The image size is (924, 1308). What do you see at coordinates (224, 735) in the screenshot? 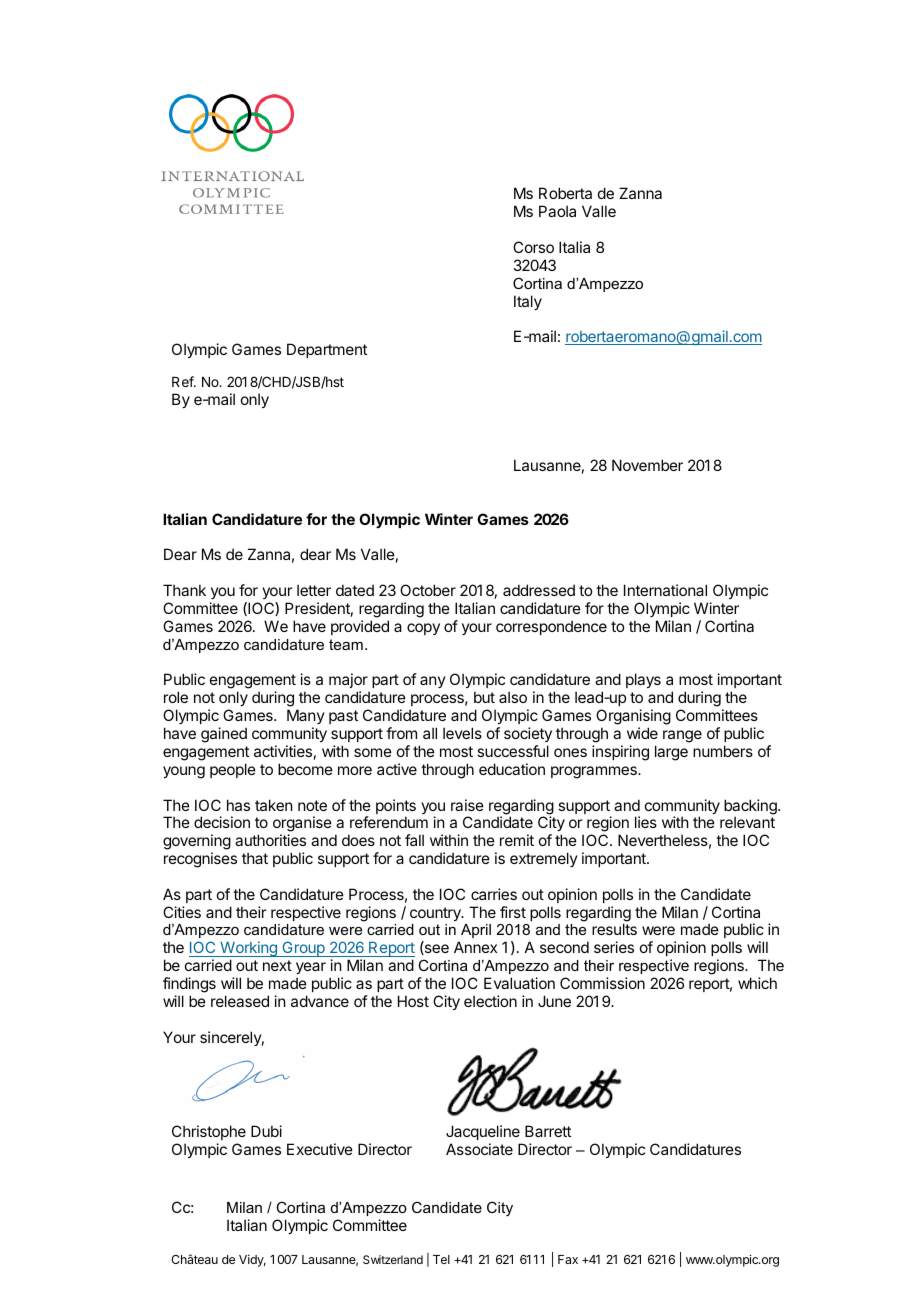
I see `gained` at bounding box center [224, 735].
